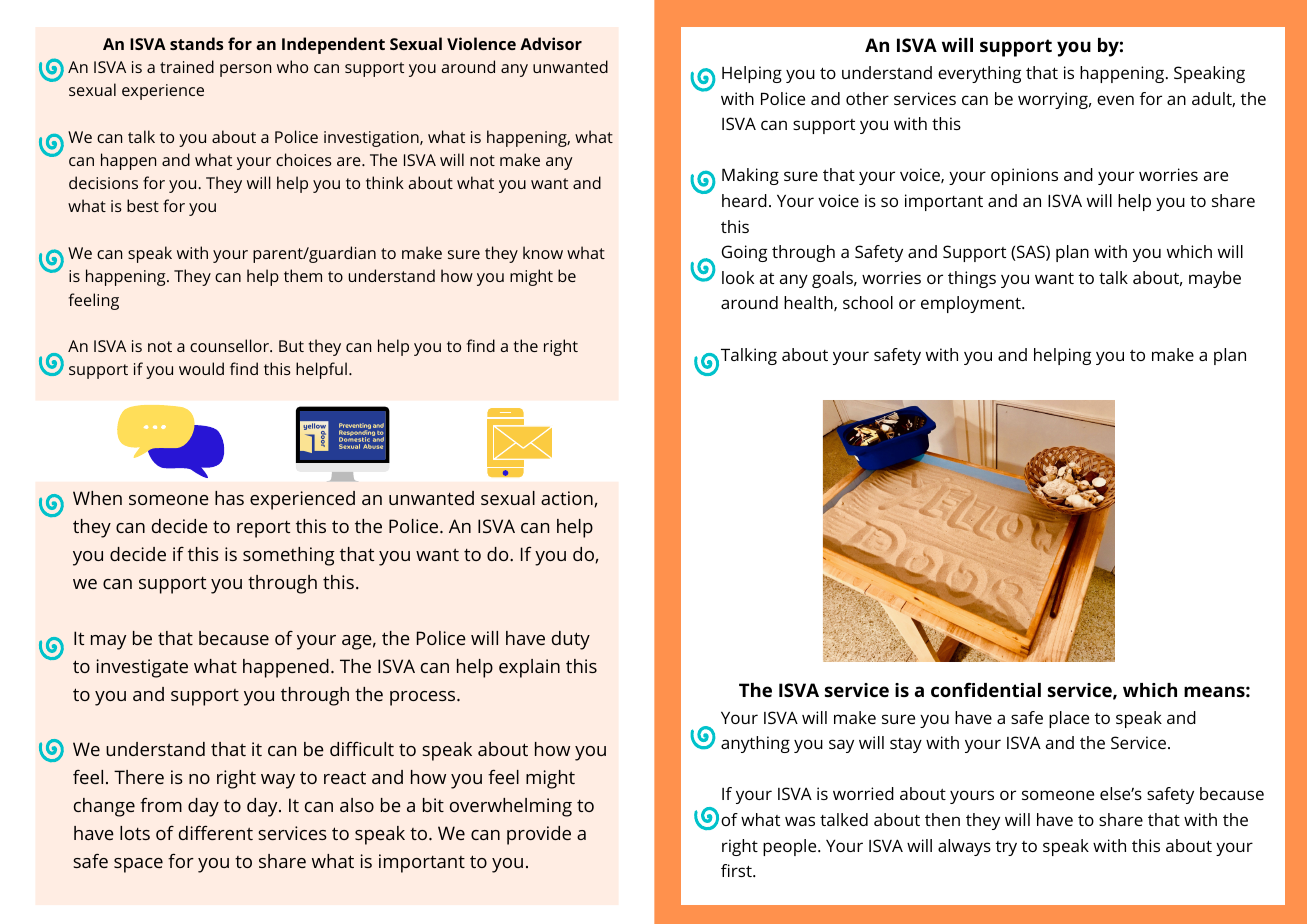  I want to click on different, so click(216, 832).
